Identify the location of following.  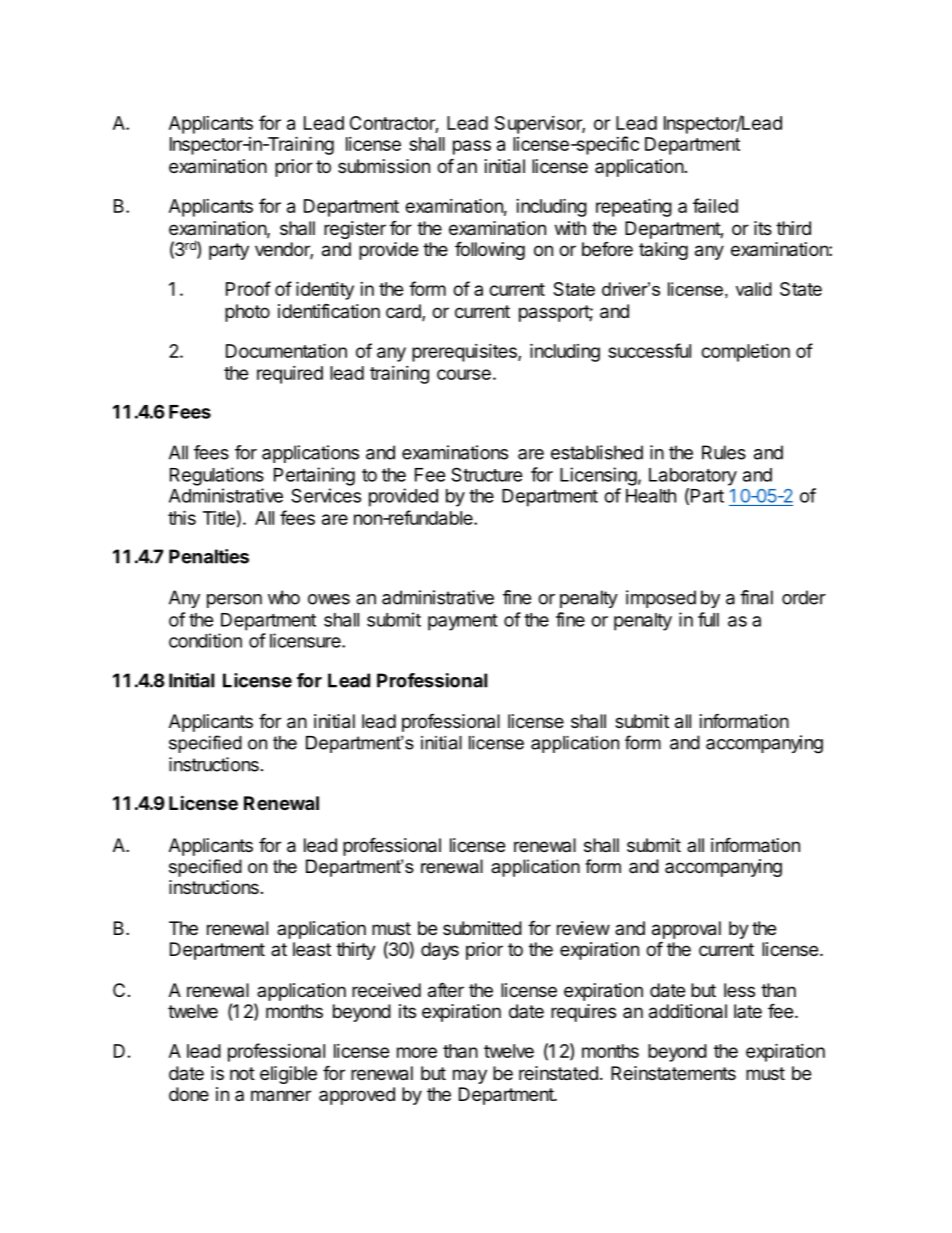
(490, 250).
